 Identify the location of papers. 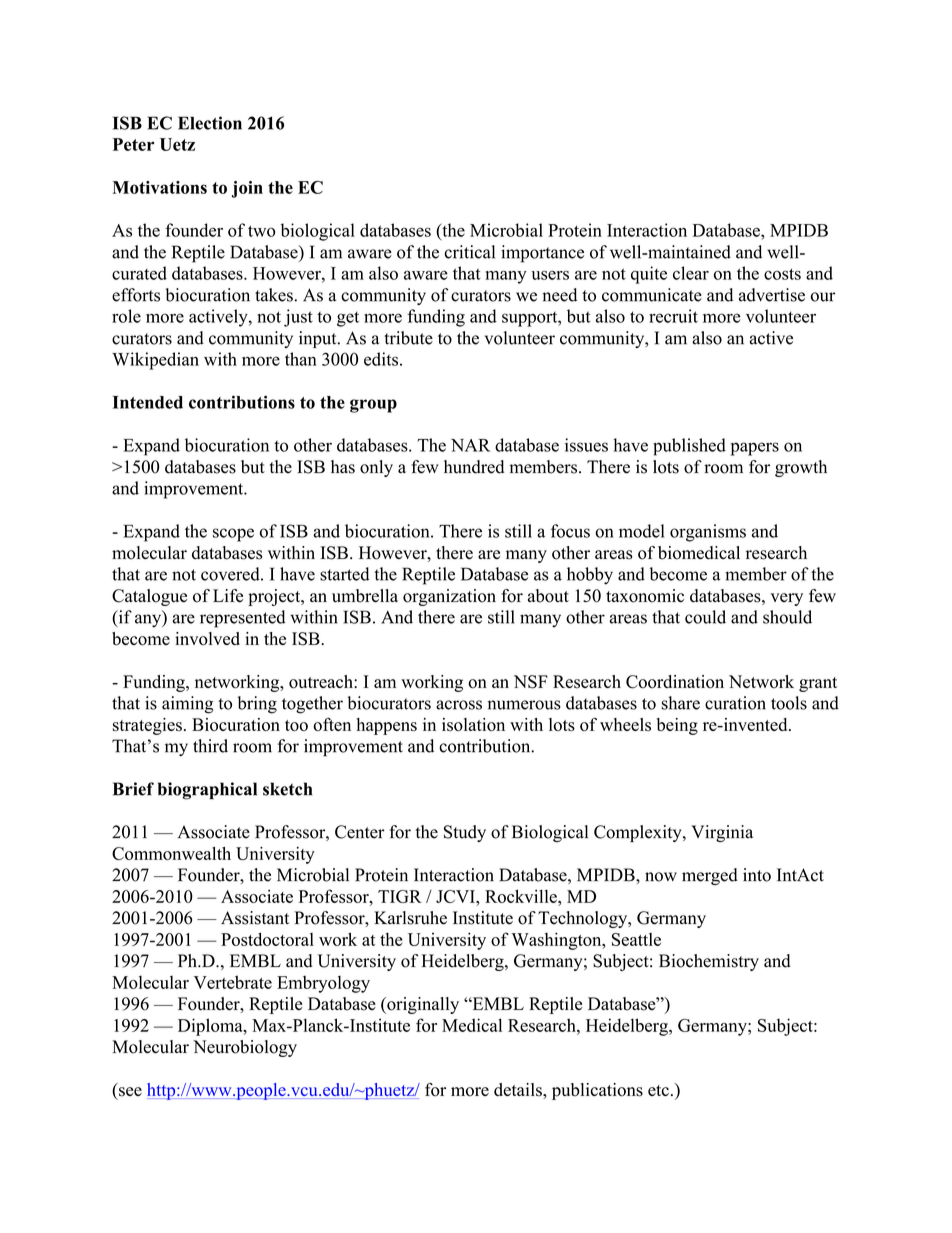
(755, 449).
